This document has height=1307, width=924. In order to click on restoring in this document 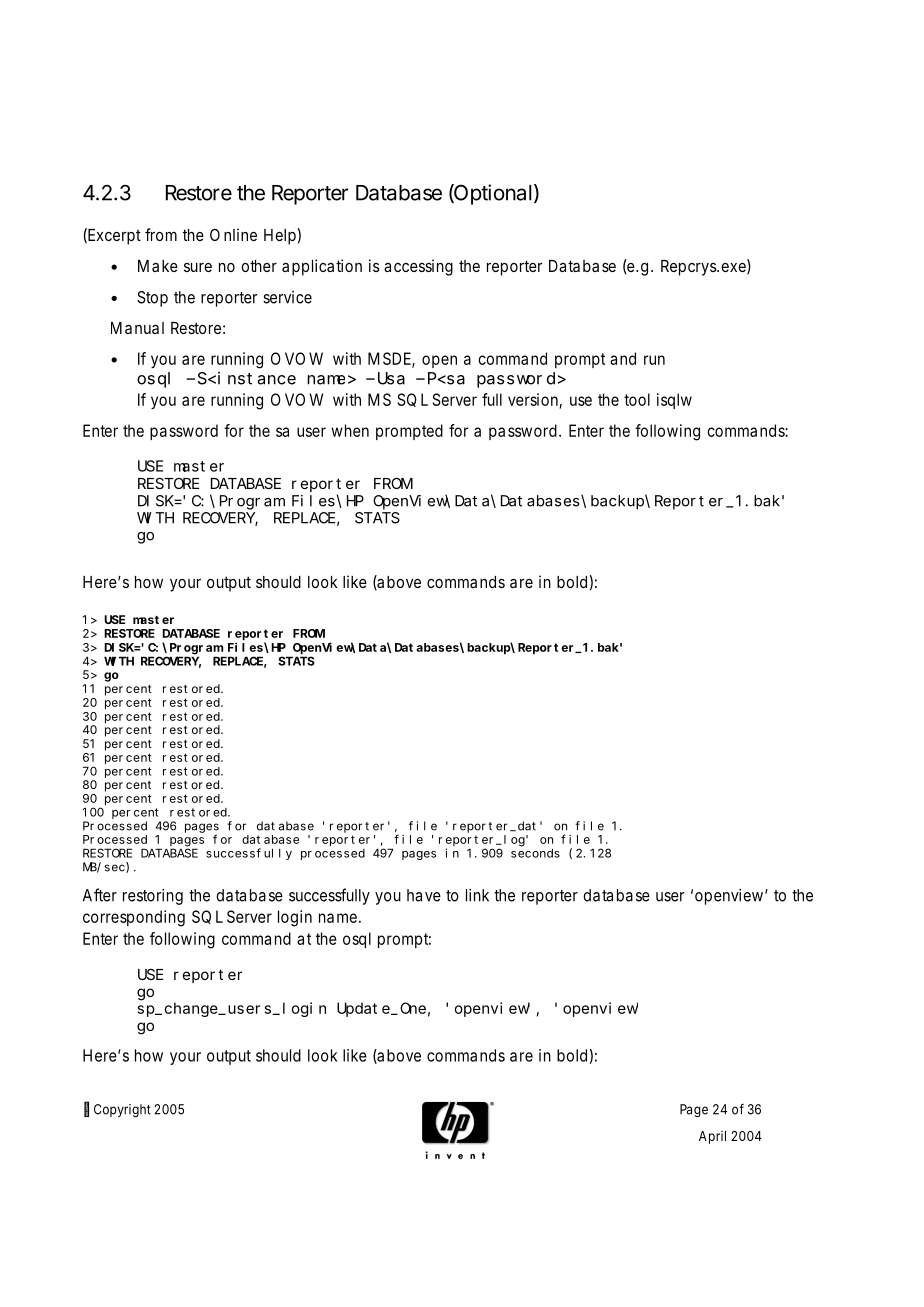, I will do `click(153, 897)`.
